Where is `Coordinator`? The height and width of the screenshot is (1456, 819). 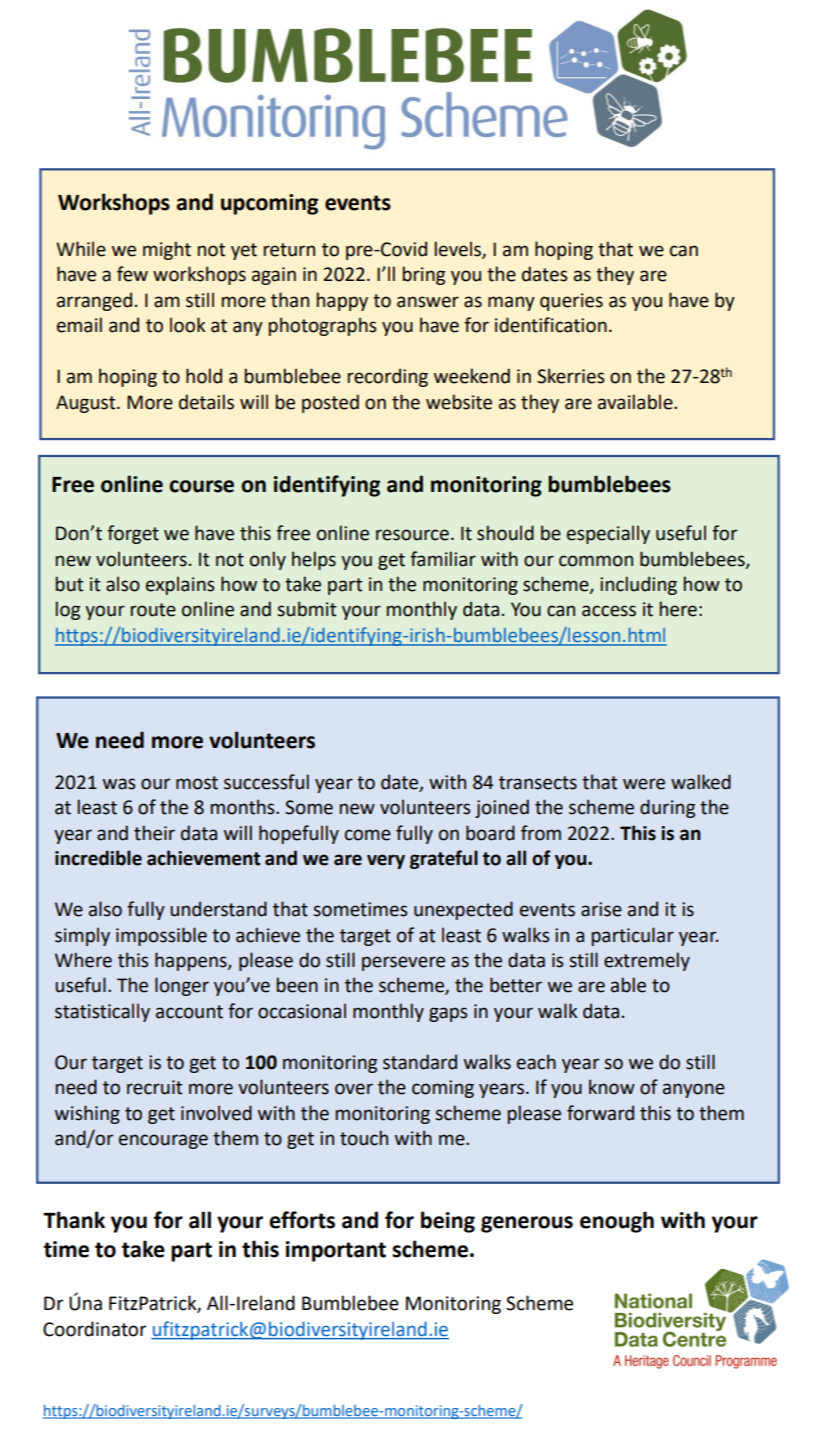 Coordinator is located at coordinates (94, 1329).
